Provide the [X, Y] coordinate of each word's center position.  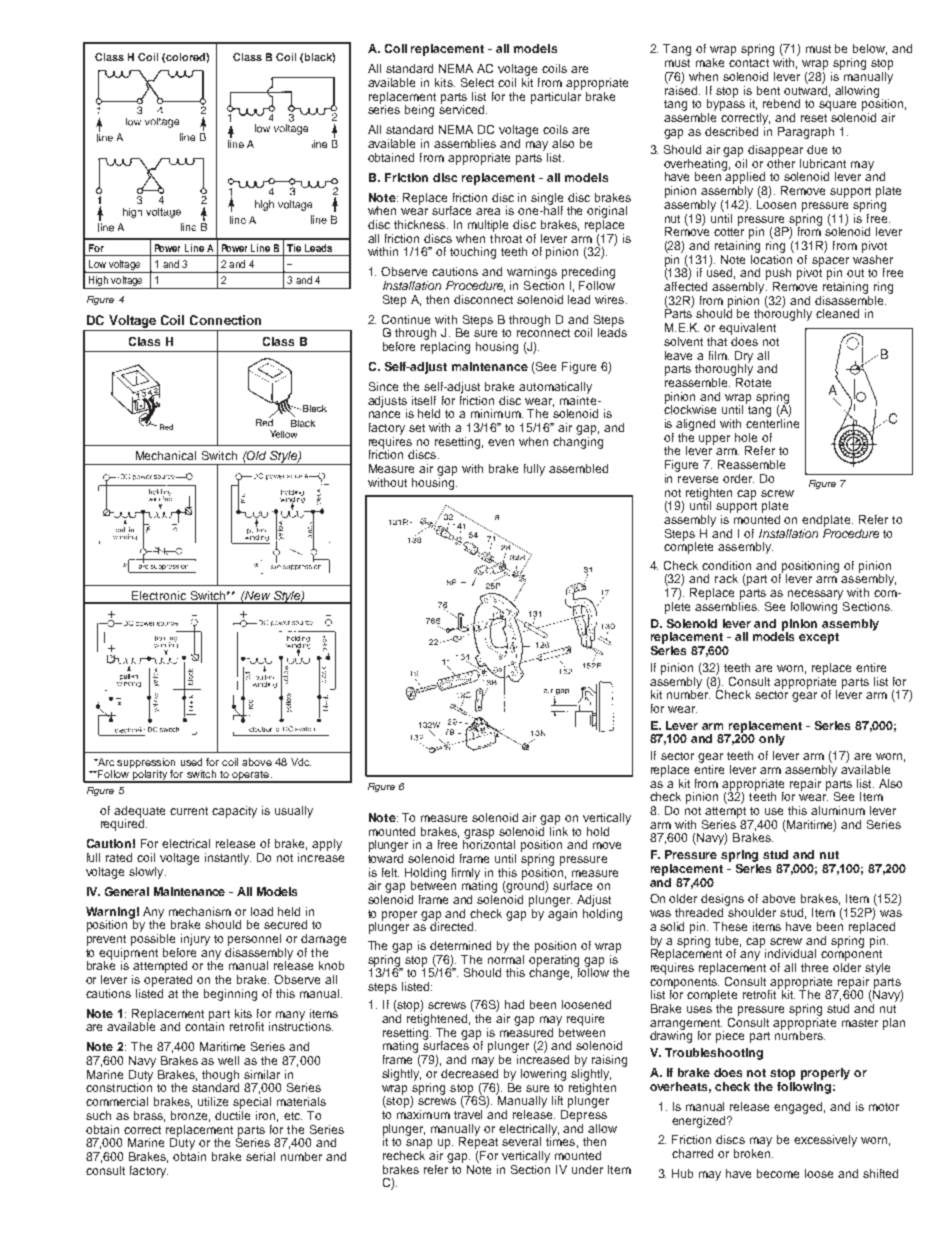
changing [578, 441]
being [419, 111]
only [772, 740]
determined [460, 945]
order [738, 478]
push [778, 274]
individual [790, 953]
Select [477, 82]
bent [768, 90]
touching [473, 253]
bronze [190, 1116]
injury [195, 940]
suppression [146, 764]
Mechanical [166, 455]
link [559, 830]
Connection [225, 320]
